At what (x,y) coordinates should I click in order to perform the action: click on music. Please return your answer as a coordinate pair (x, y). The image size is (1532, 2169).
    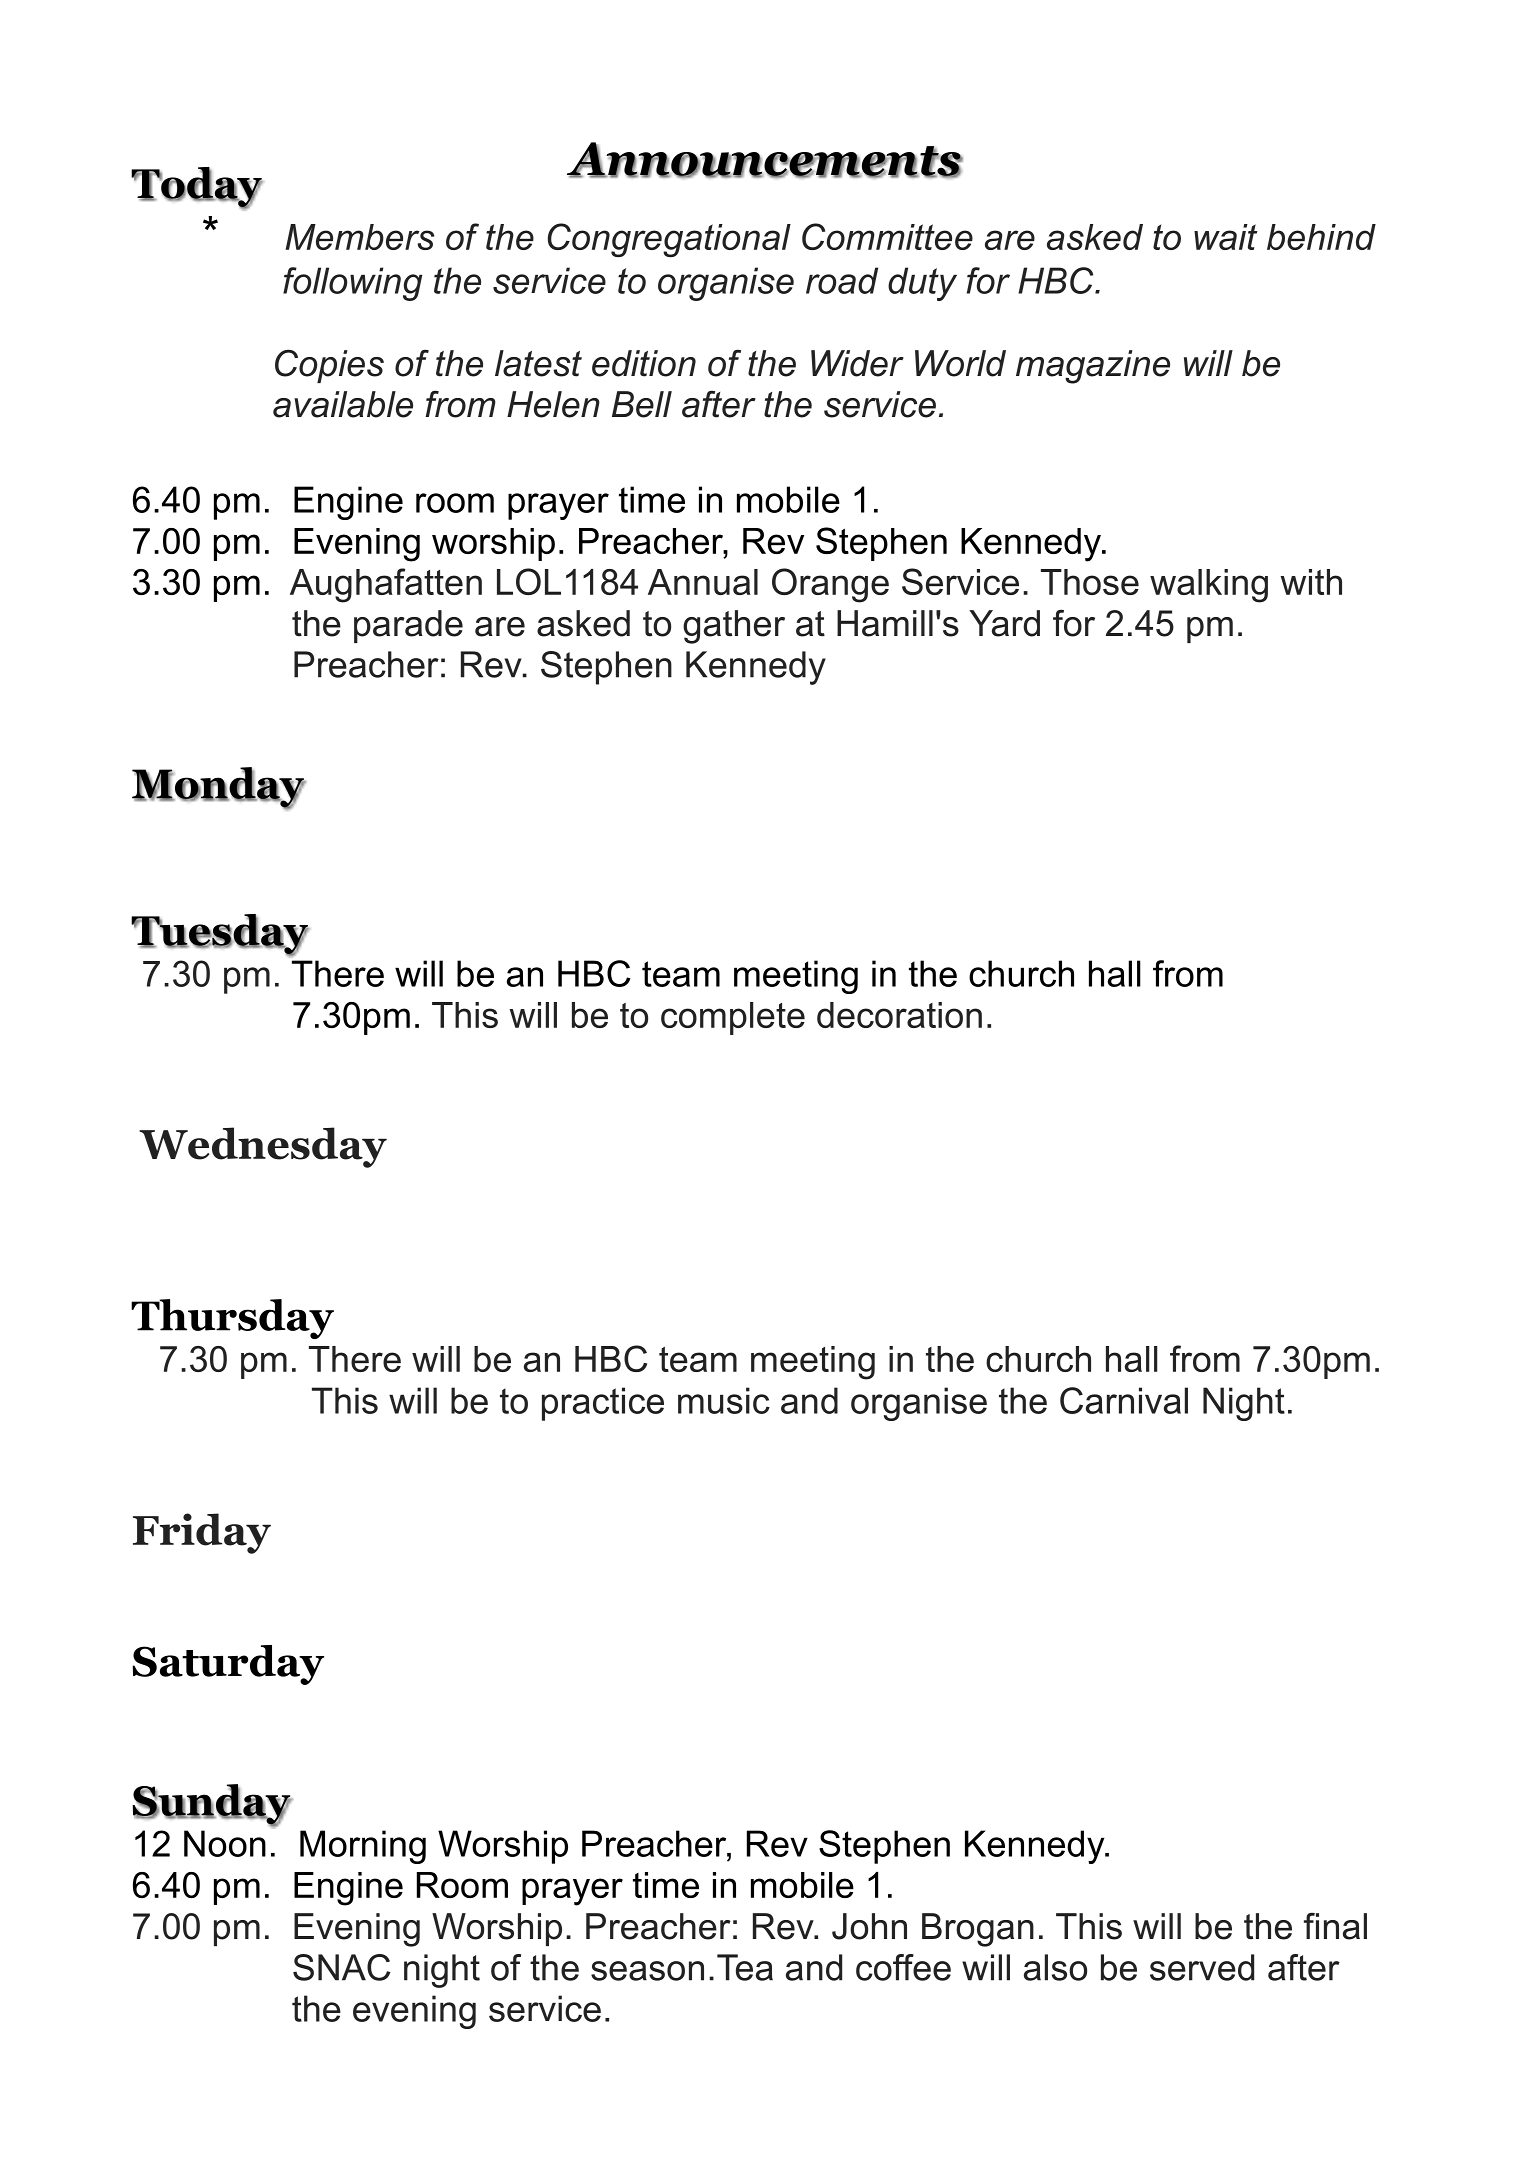
    Looking at the image, I should click on (724, 1400).
